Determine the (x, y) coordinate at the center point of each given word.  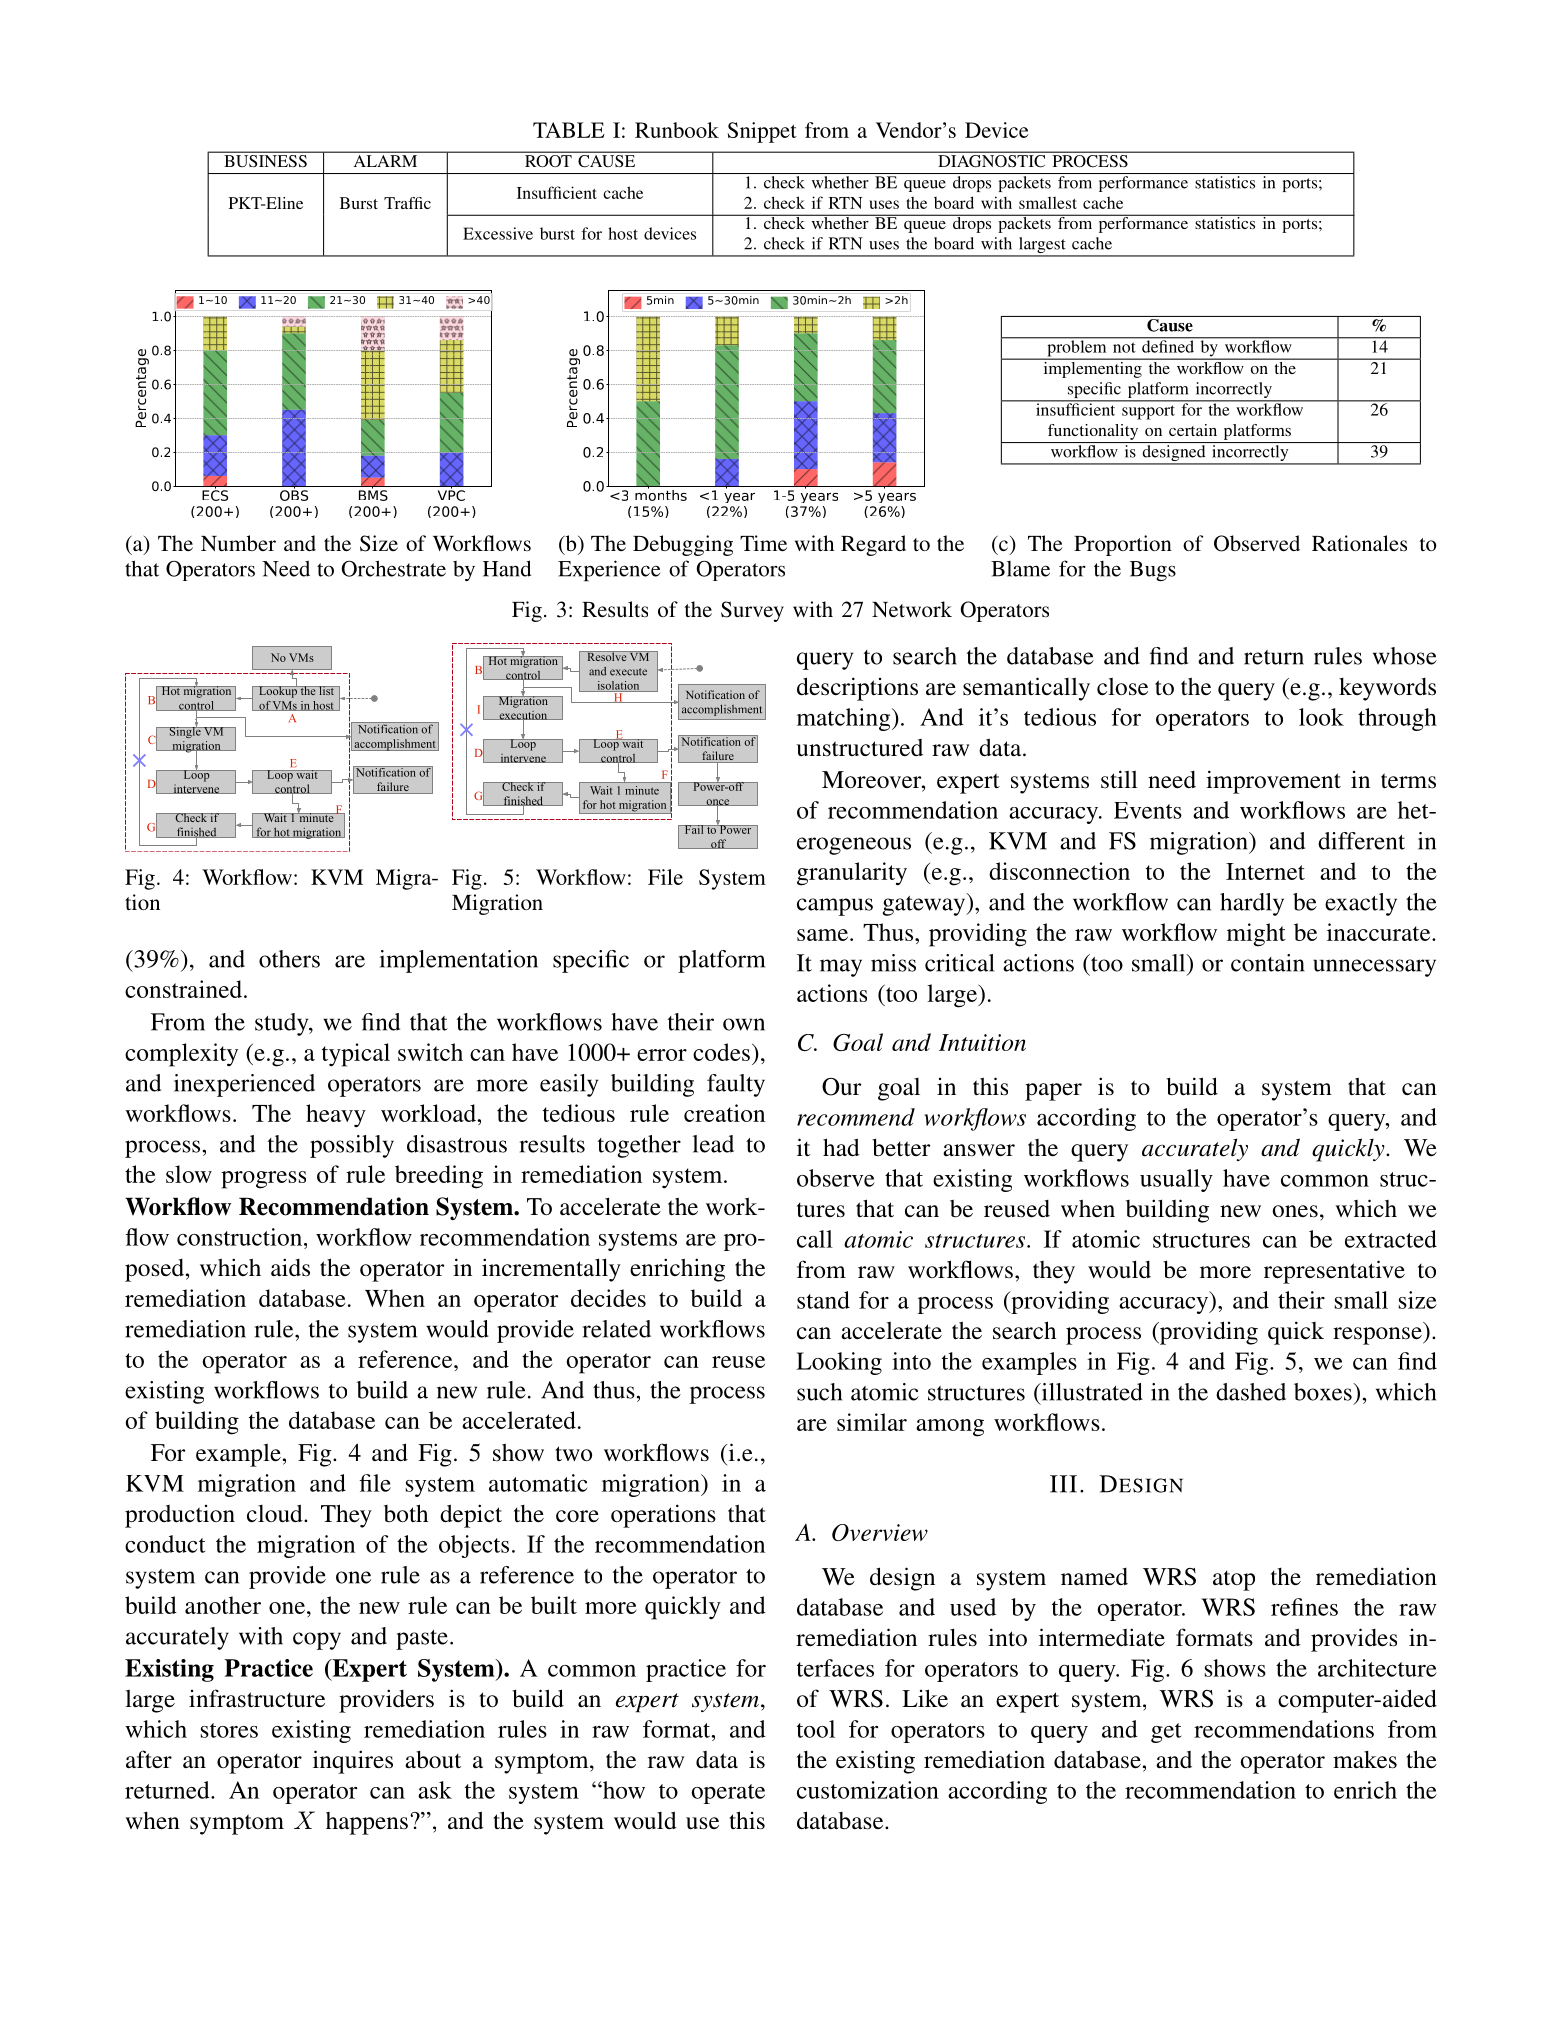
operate (728, 1794)
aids (290, 1267)
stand (823, 1300)
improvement (1273, 782)
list (326, 691)
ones (1295, 1211)
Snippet (762, 132)
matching (845, 719)
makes (1365, 1759)
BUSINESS (265, 160)
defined (1168, 345)
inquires (353, 1762)
